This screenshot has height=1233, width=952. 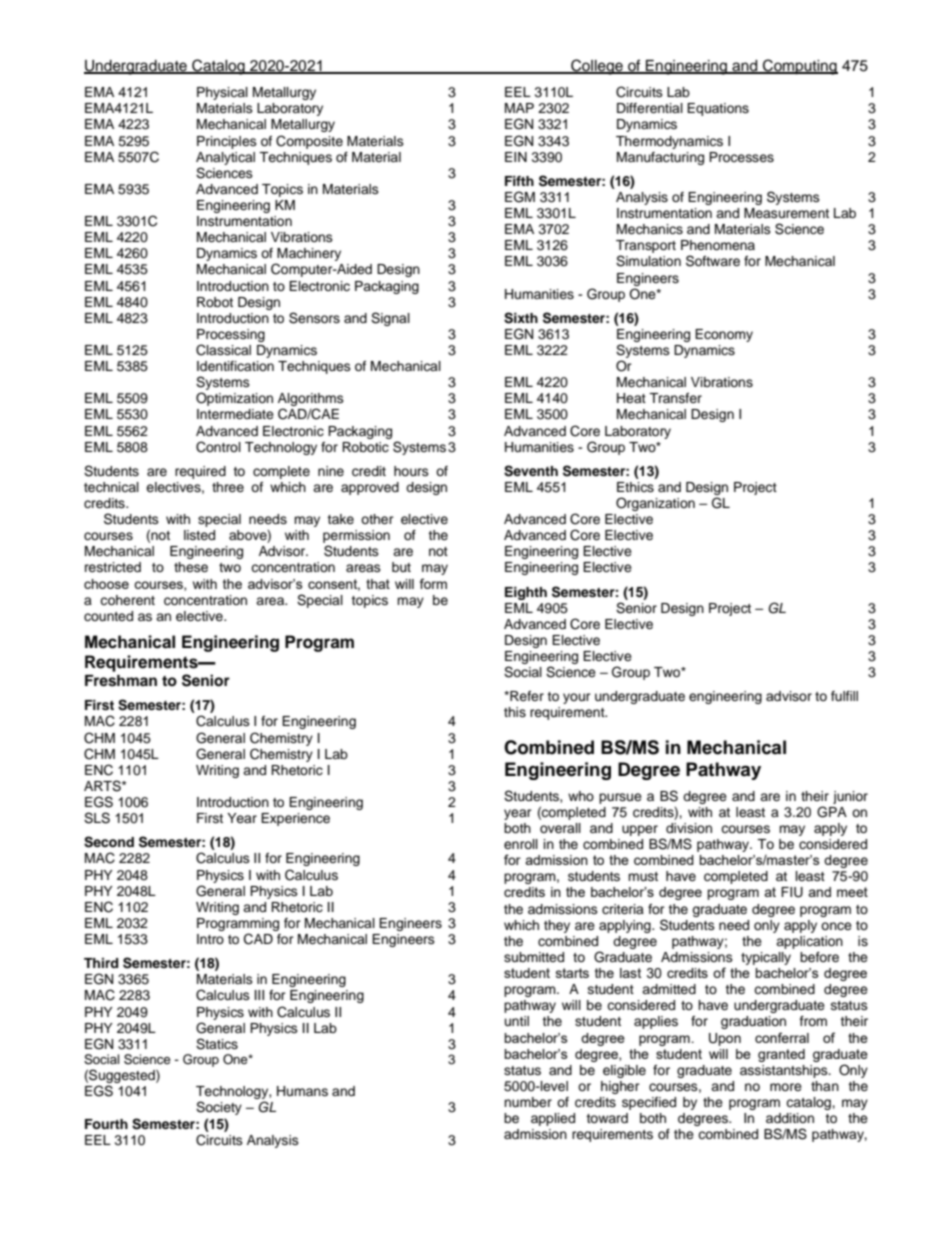 I want to click on Society, so click(x=219, y=1108).
